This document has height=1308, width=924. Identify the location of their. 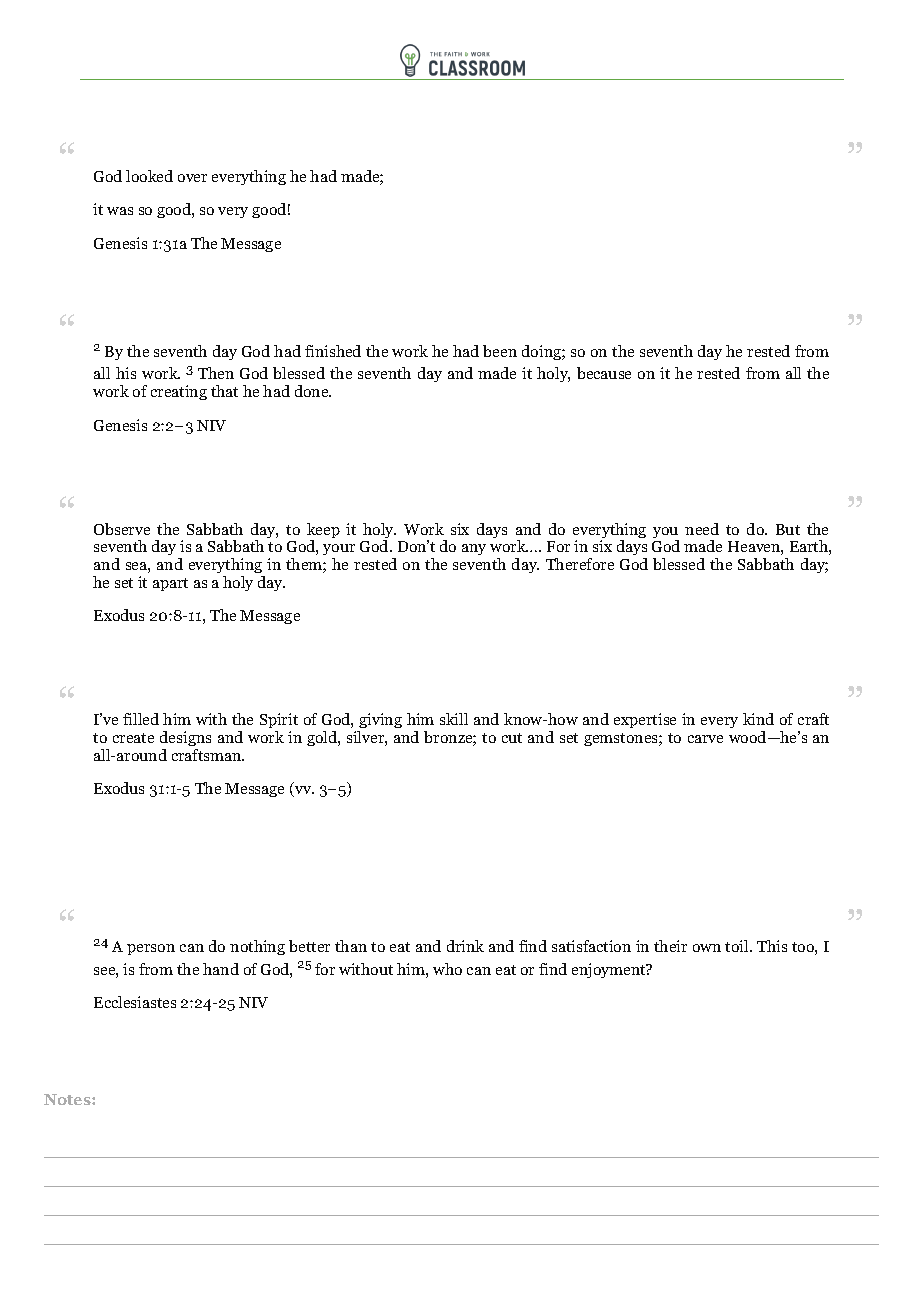
(670, 946).
